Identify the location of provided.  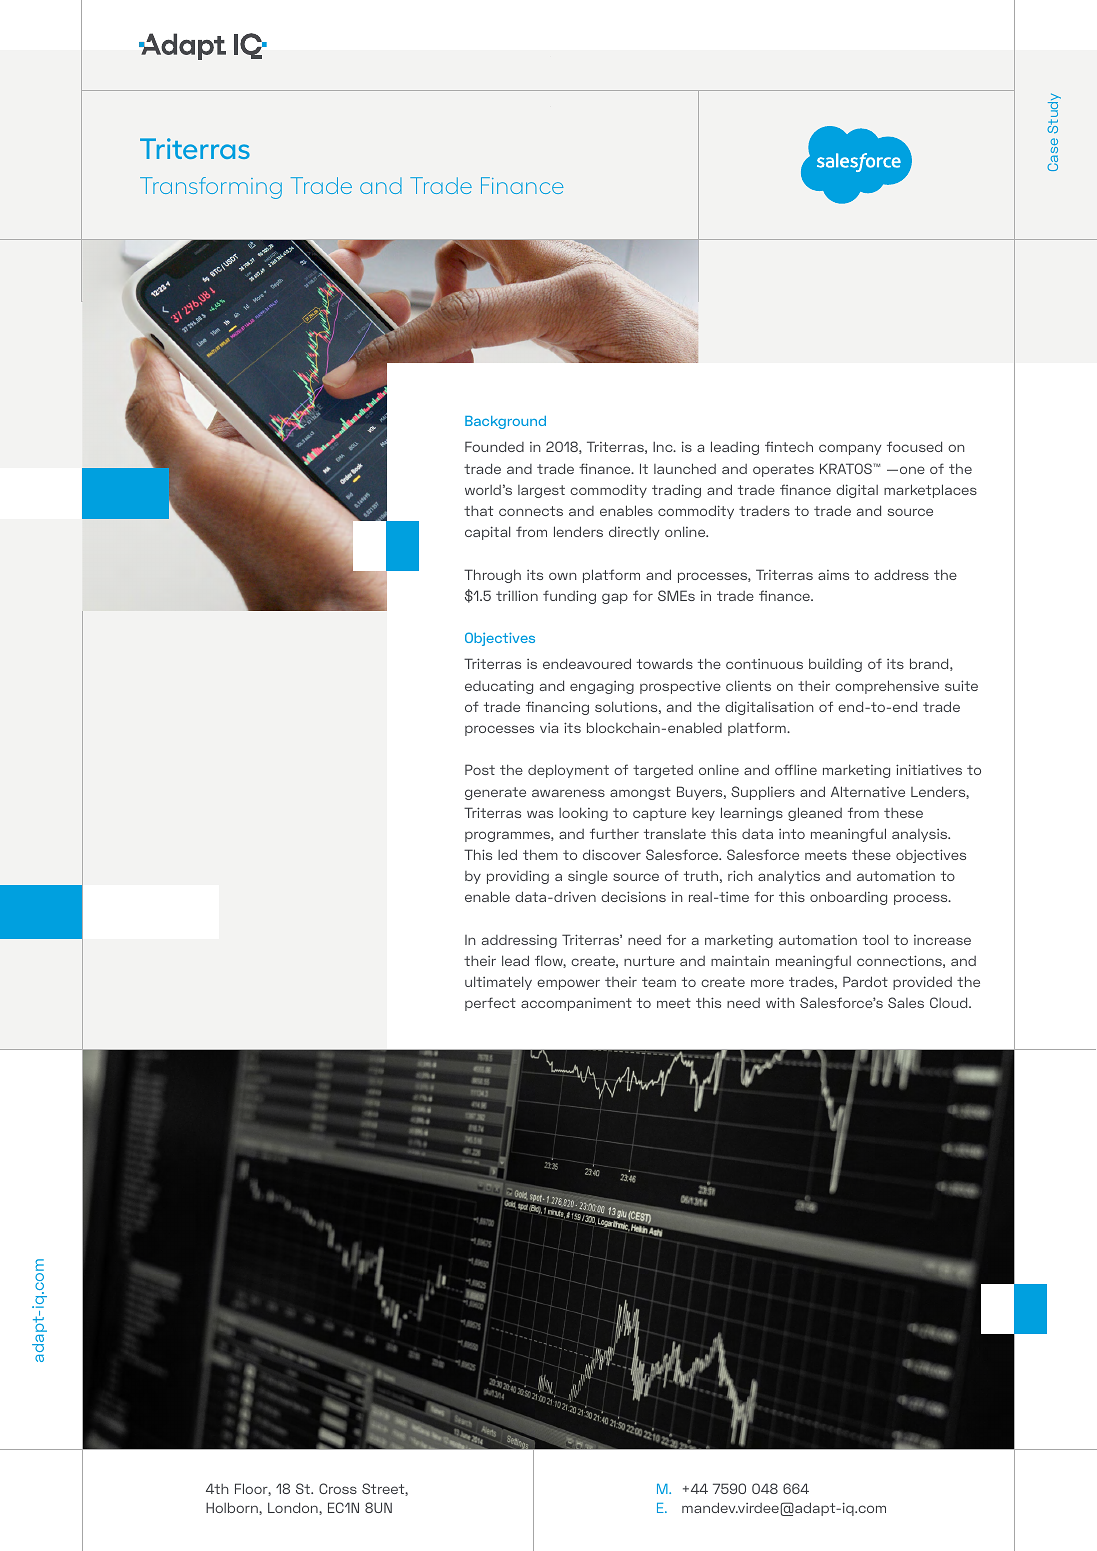
(922, 983).
